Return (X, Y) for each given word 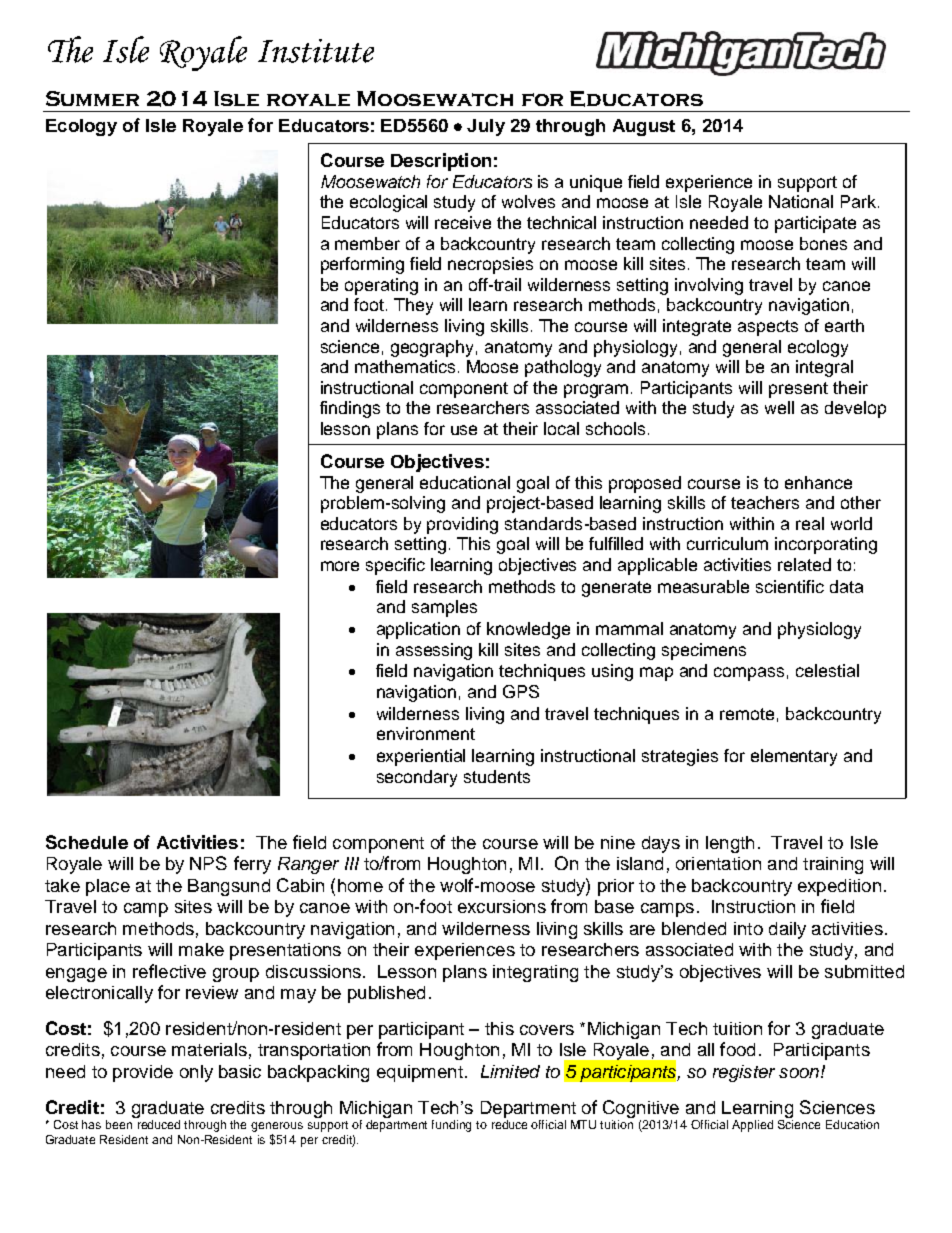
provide (143, 1073)
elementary (794, 757)
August (644, 127)
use (464, 430)
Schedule (87, 842)
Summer (92, 98)
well (779, 407)
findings (350, 409)
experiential (421, 757)
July (486, 127)
